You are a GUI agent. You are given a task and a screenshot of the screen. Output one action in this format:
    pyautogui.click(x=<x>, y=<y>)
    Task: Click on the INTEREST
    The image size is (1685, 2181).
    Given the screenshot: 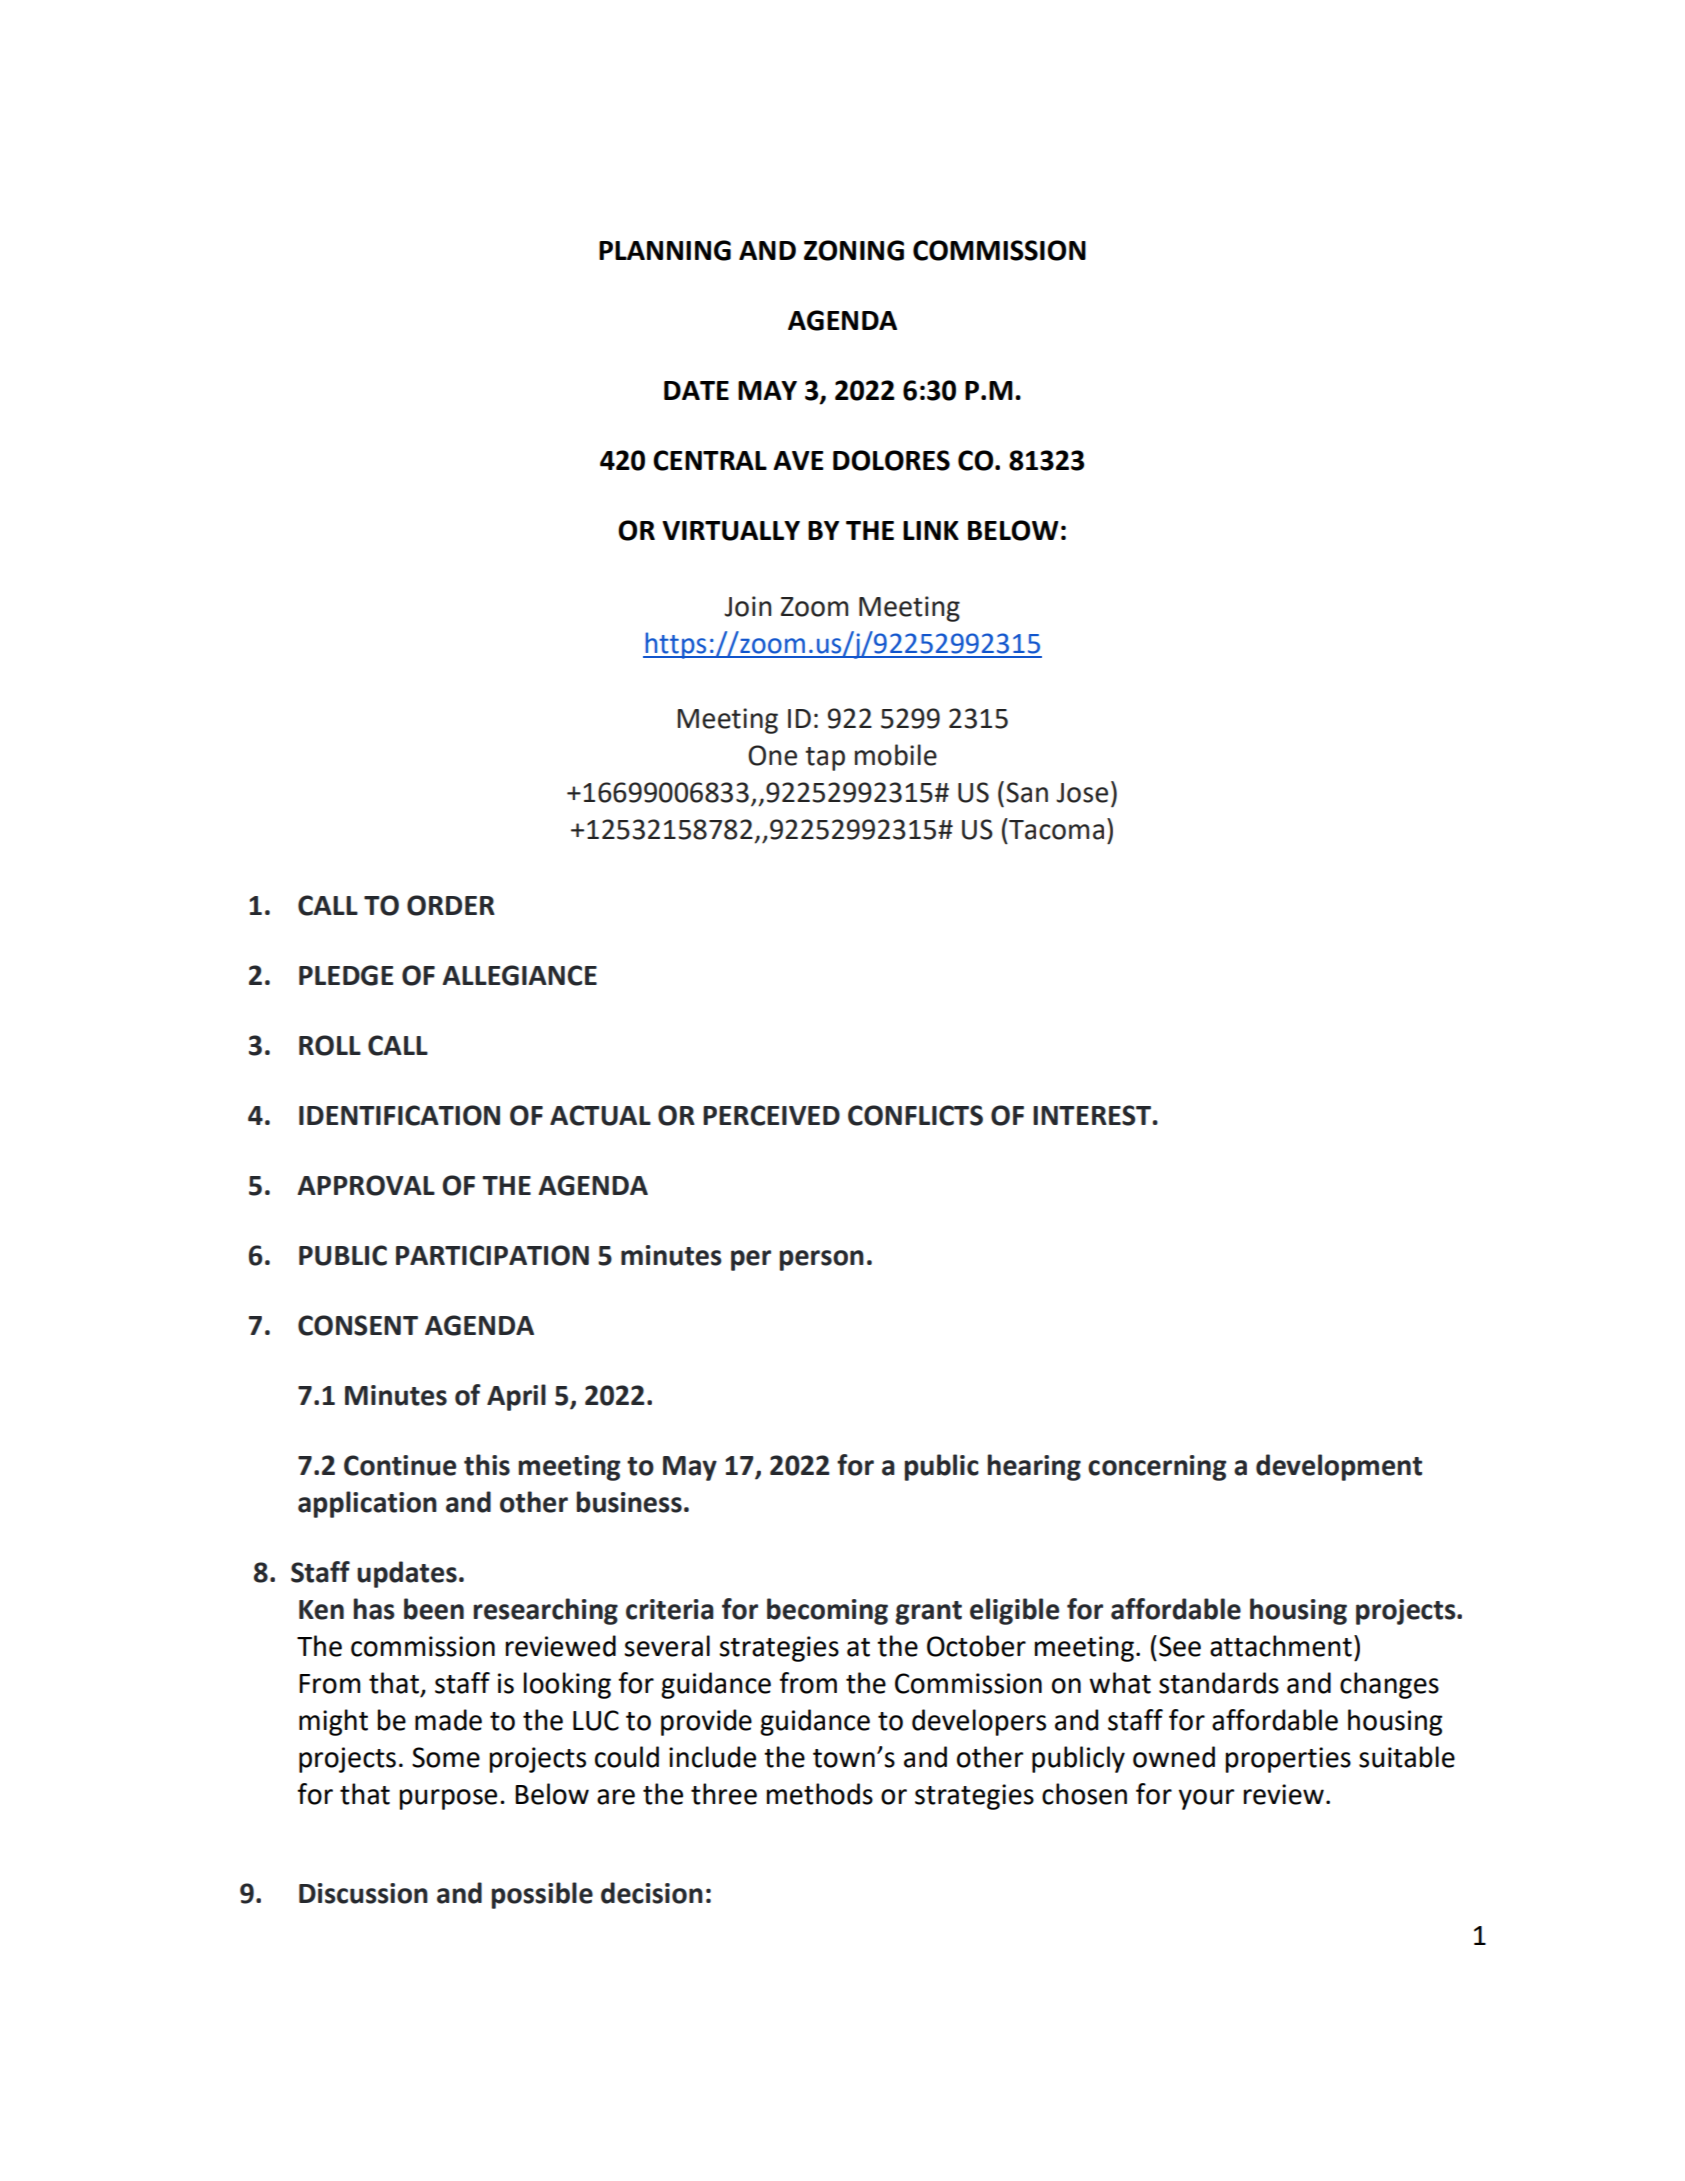 What is the action you would take?
    pyautogui.click(x=1093, y=1115)
